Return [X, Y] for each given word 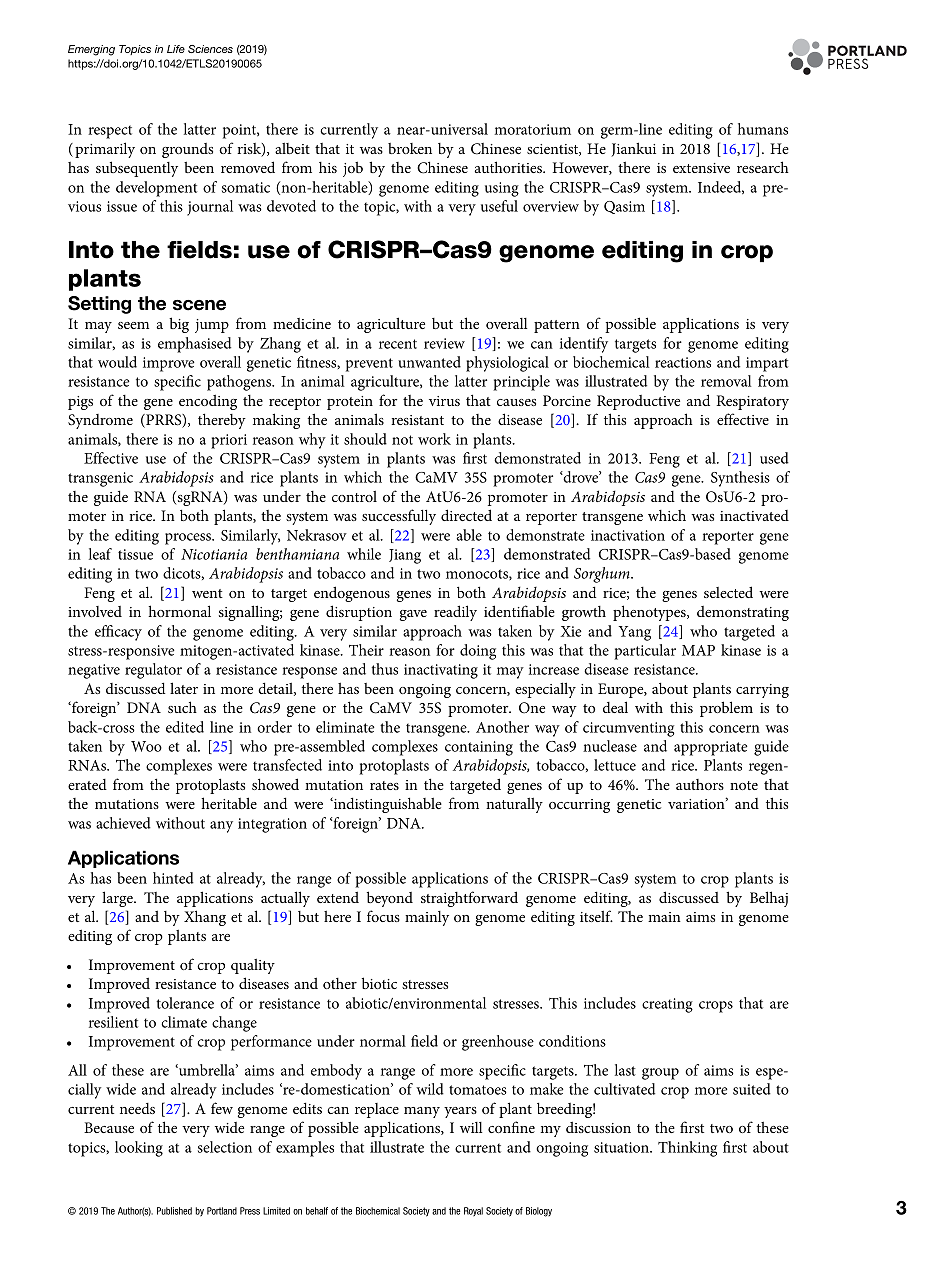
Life [176, 49]
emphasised [194, 345]
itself [596, 916]
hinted [173, 878]
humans [763, 129]
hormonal [179, 611]
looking [139, 1149]
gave [413, 615]
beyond [390, 899]
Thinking [687, 1149]
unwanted [429, 362]
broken [410, 148]
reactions [683, 362]
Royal [473, 1212]
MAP [698, 650]
